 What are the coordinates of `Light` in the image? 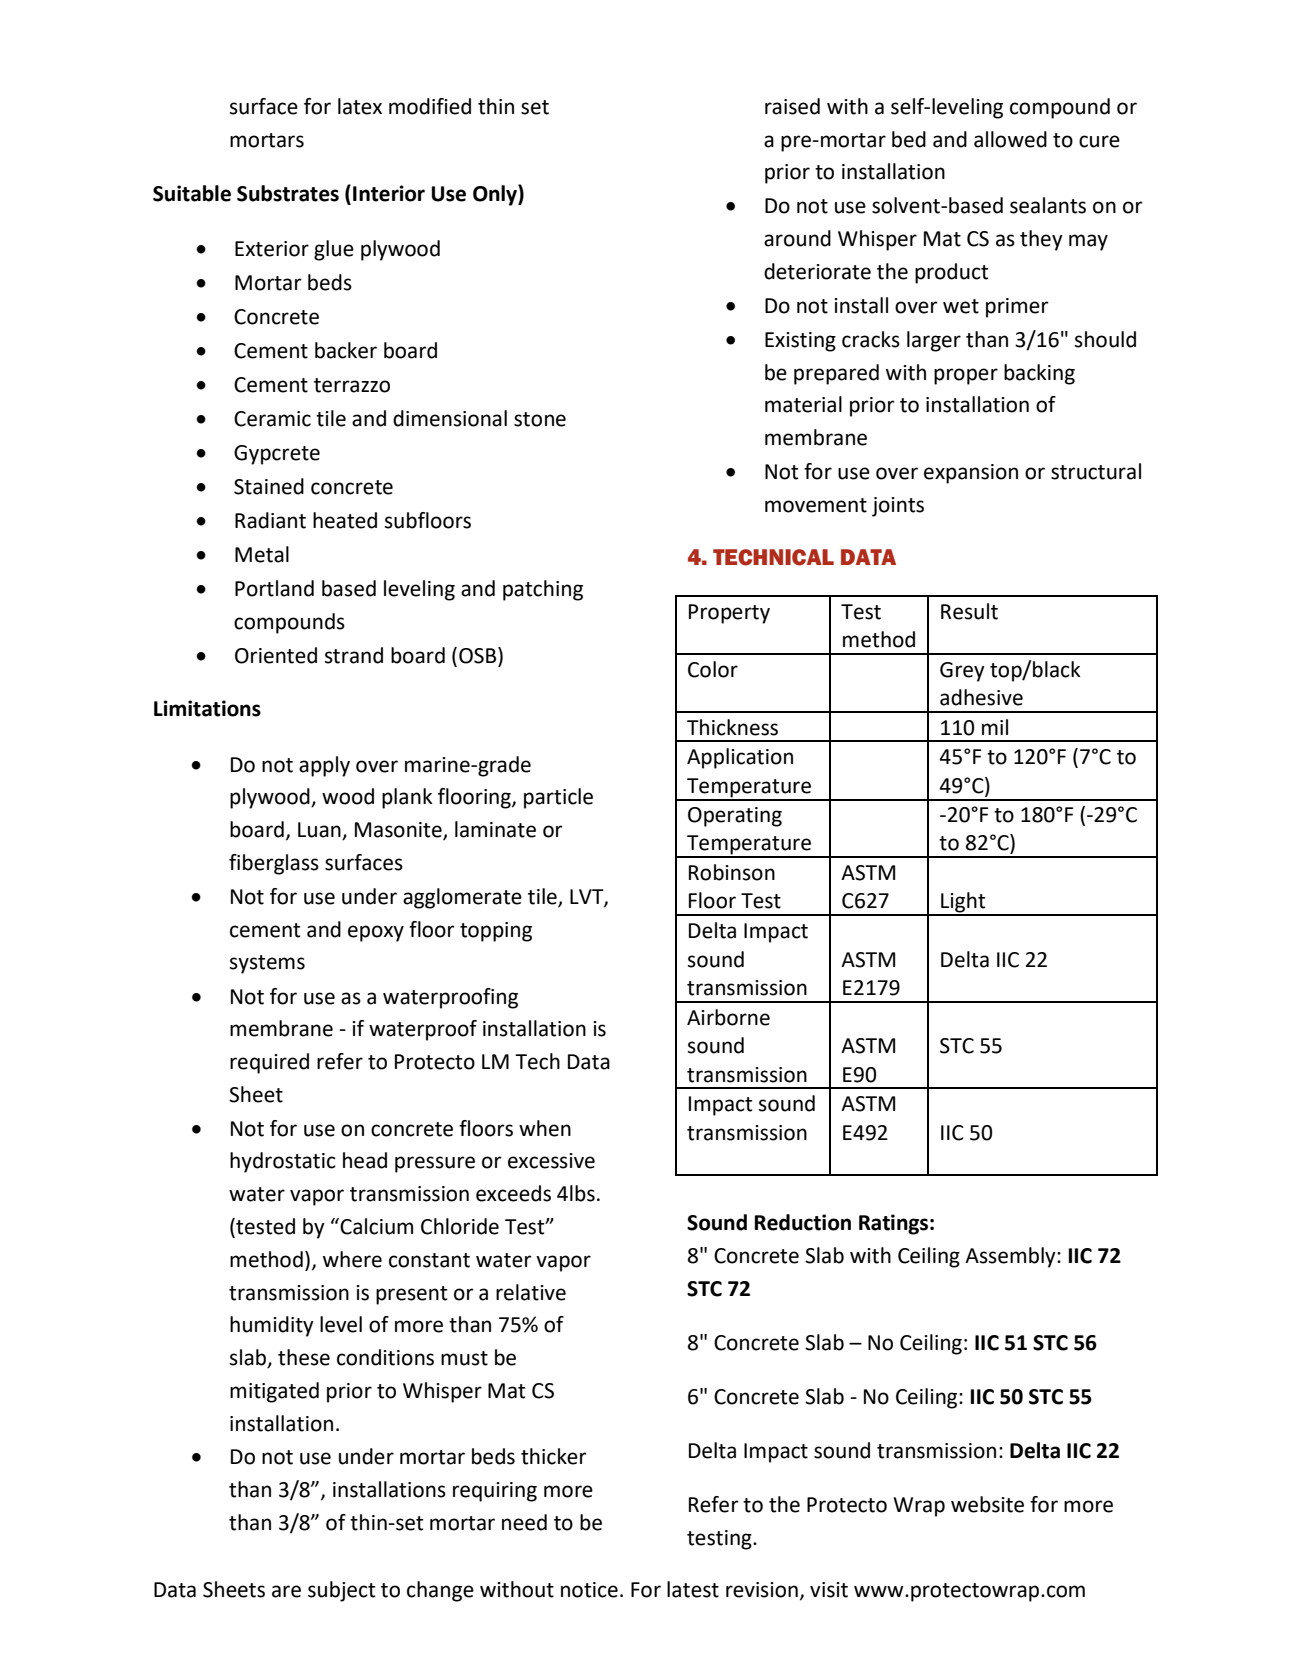 It's located at (963, 903).
